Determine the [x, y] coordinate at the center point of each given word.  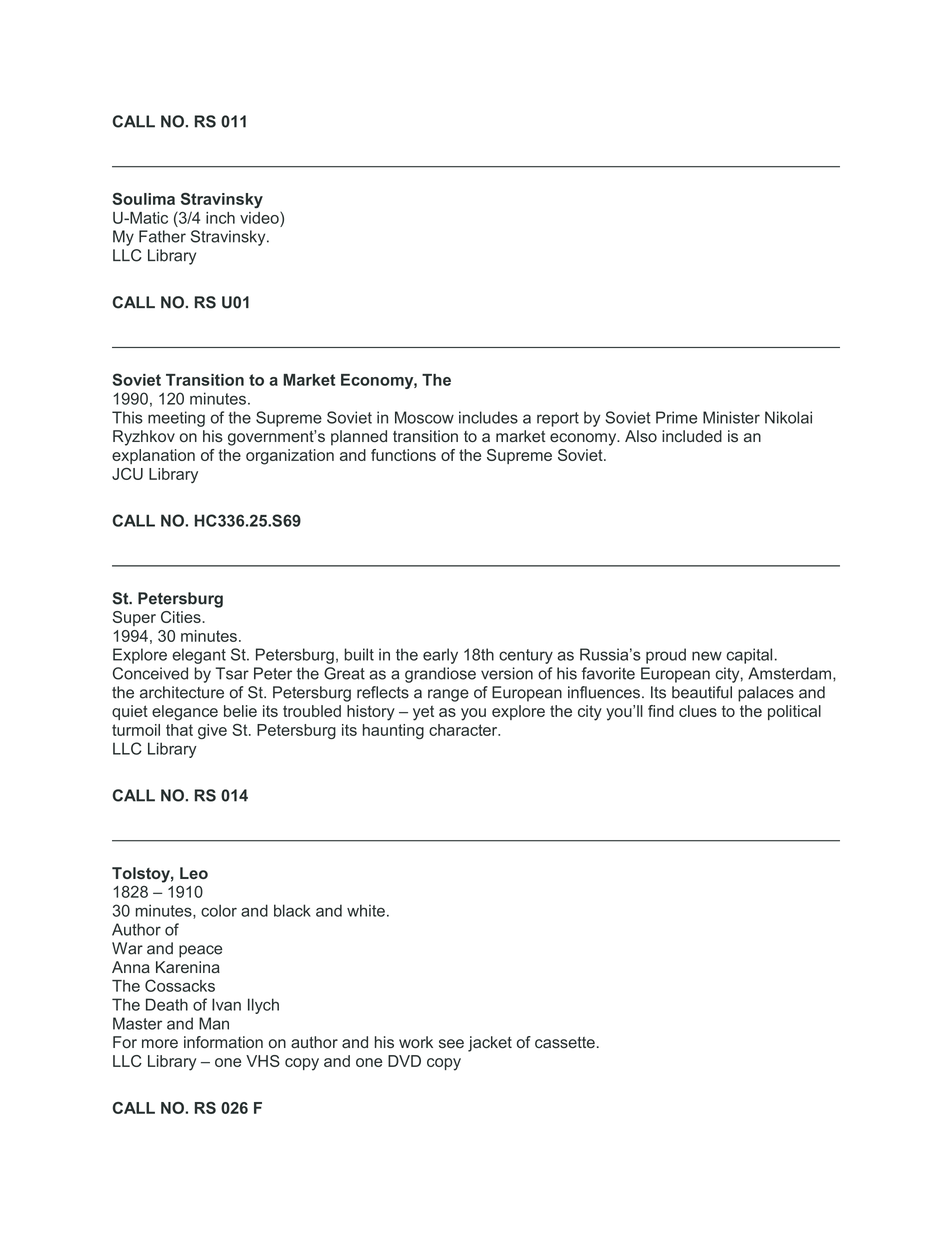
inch [220, 218]
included [692, 436]
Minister [731, 417]
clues [698, 711]
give [212, 731]
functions [403, 455]
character [464, 730]
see [451, 1044]
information [223, 1042]
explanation [153, 456]
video [260, 217]
